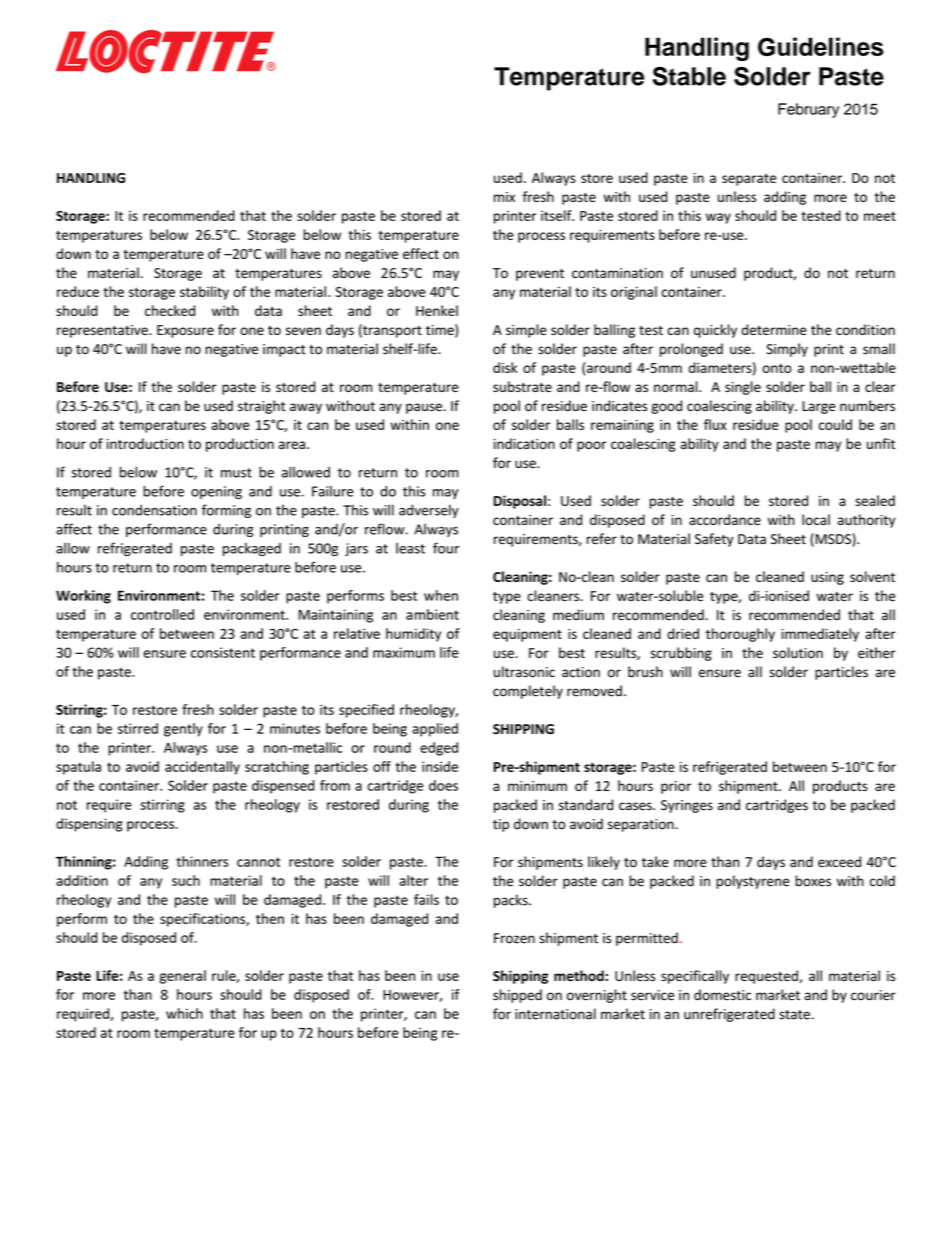 Image resolution: width=952 pixels, height=1233 pixels. I want to click on Guidelines, so click(820, 46).
